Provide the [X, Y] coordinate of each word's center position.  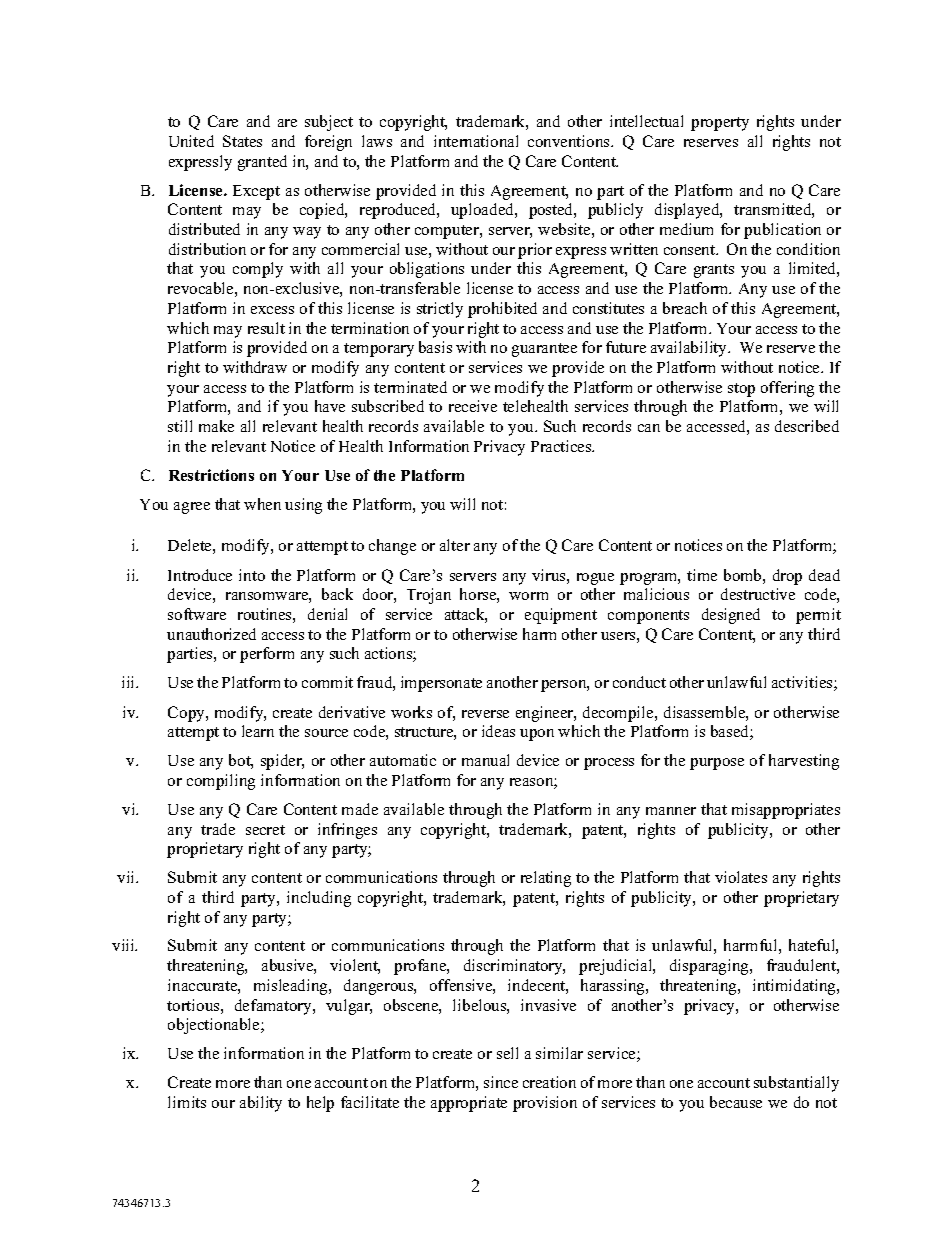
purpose [717, 764]
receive [473, 406]
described [807, 426]
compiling [221, 782]
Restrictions [211, 475]
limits [187, 1102]
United [191, 141]
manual [485, 760]
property [720, 124]
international [476, 141]
